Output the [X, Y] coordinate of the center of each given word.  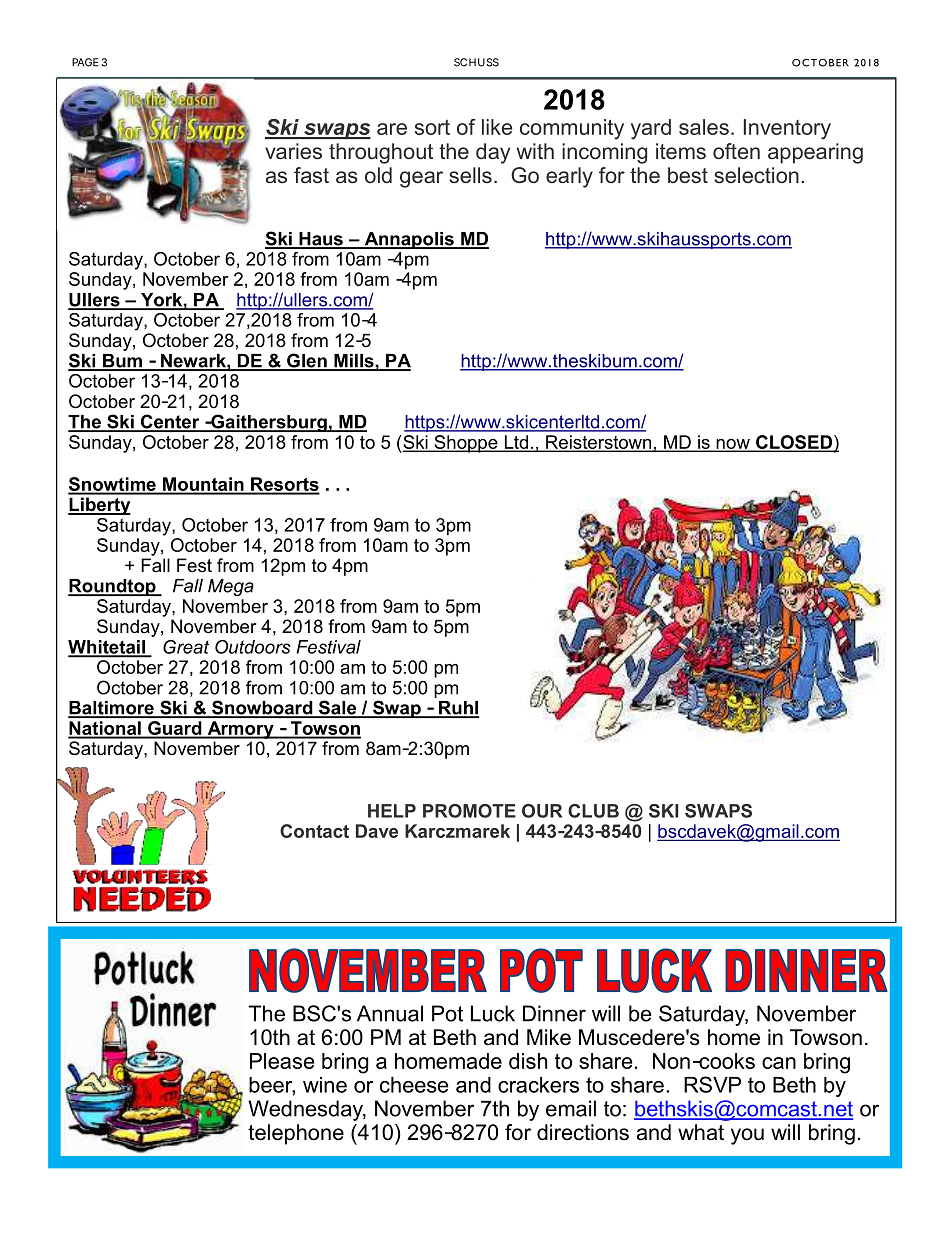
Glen [307, 361]
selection [756, 175]
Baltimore [112, 709]
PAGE [85, 62]
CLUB [593, 811]
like [497, 127]
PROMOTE [469, 811]
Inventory [787, 129]
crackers [538, 1085]
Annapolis [409, 240]
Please [282, 1061]
